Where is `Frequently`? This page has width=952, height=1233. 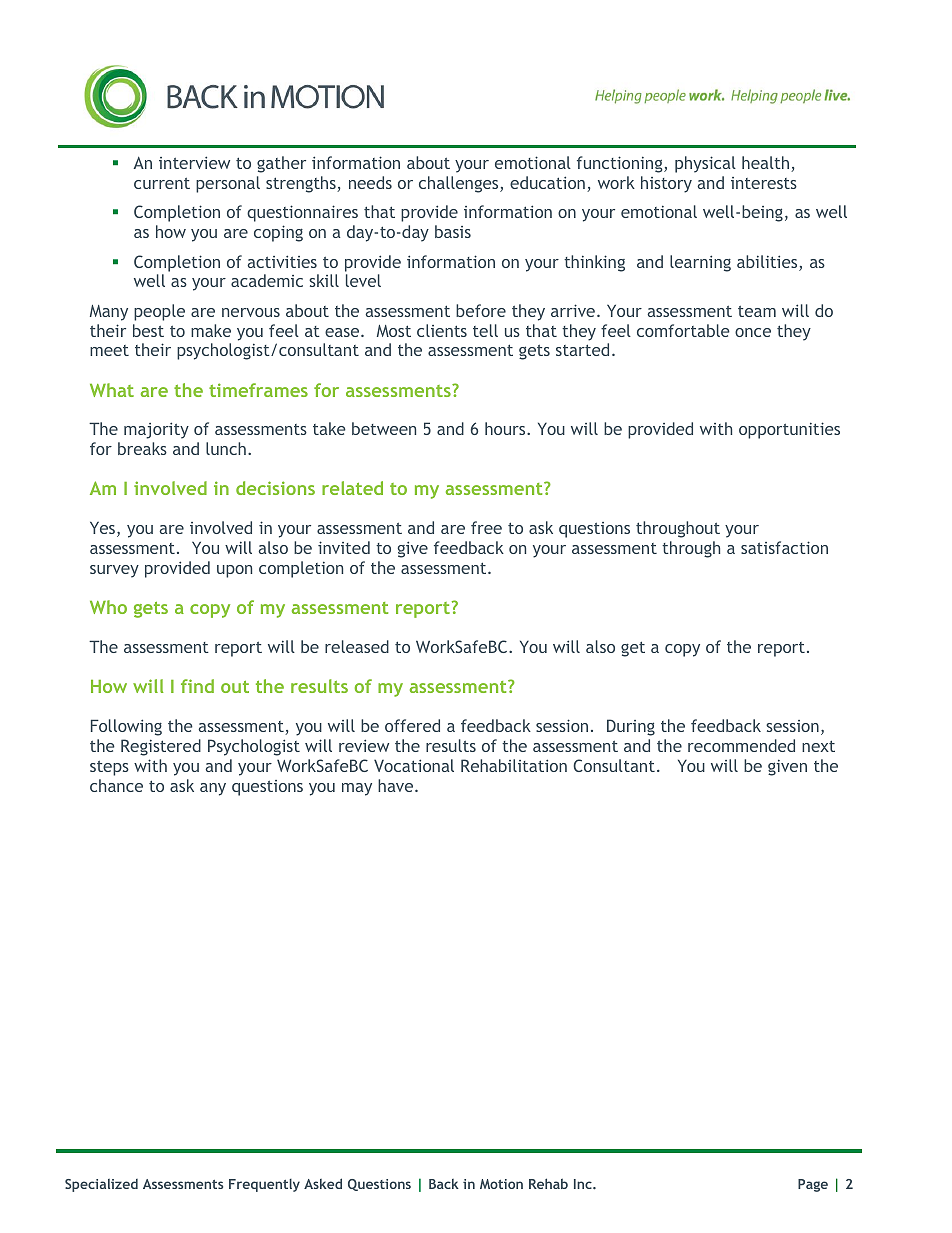 Frequently is located at coordinates (264, 1185).
